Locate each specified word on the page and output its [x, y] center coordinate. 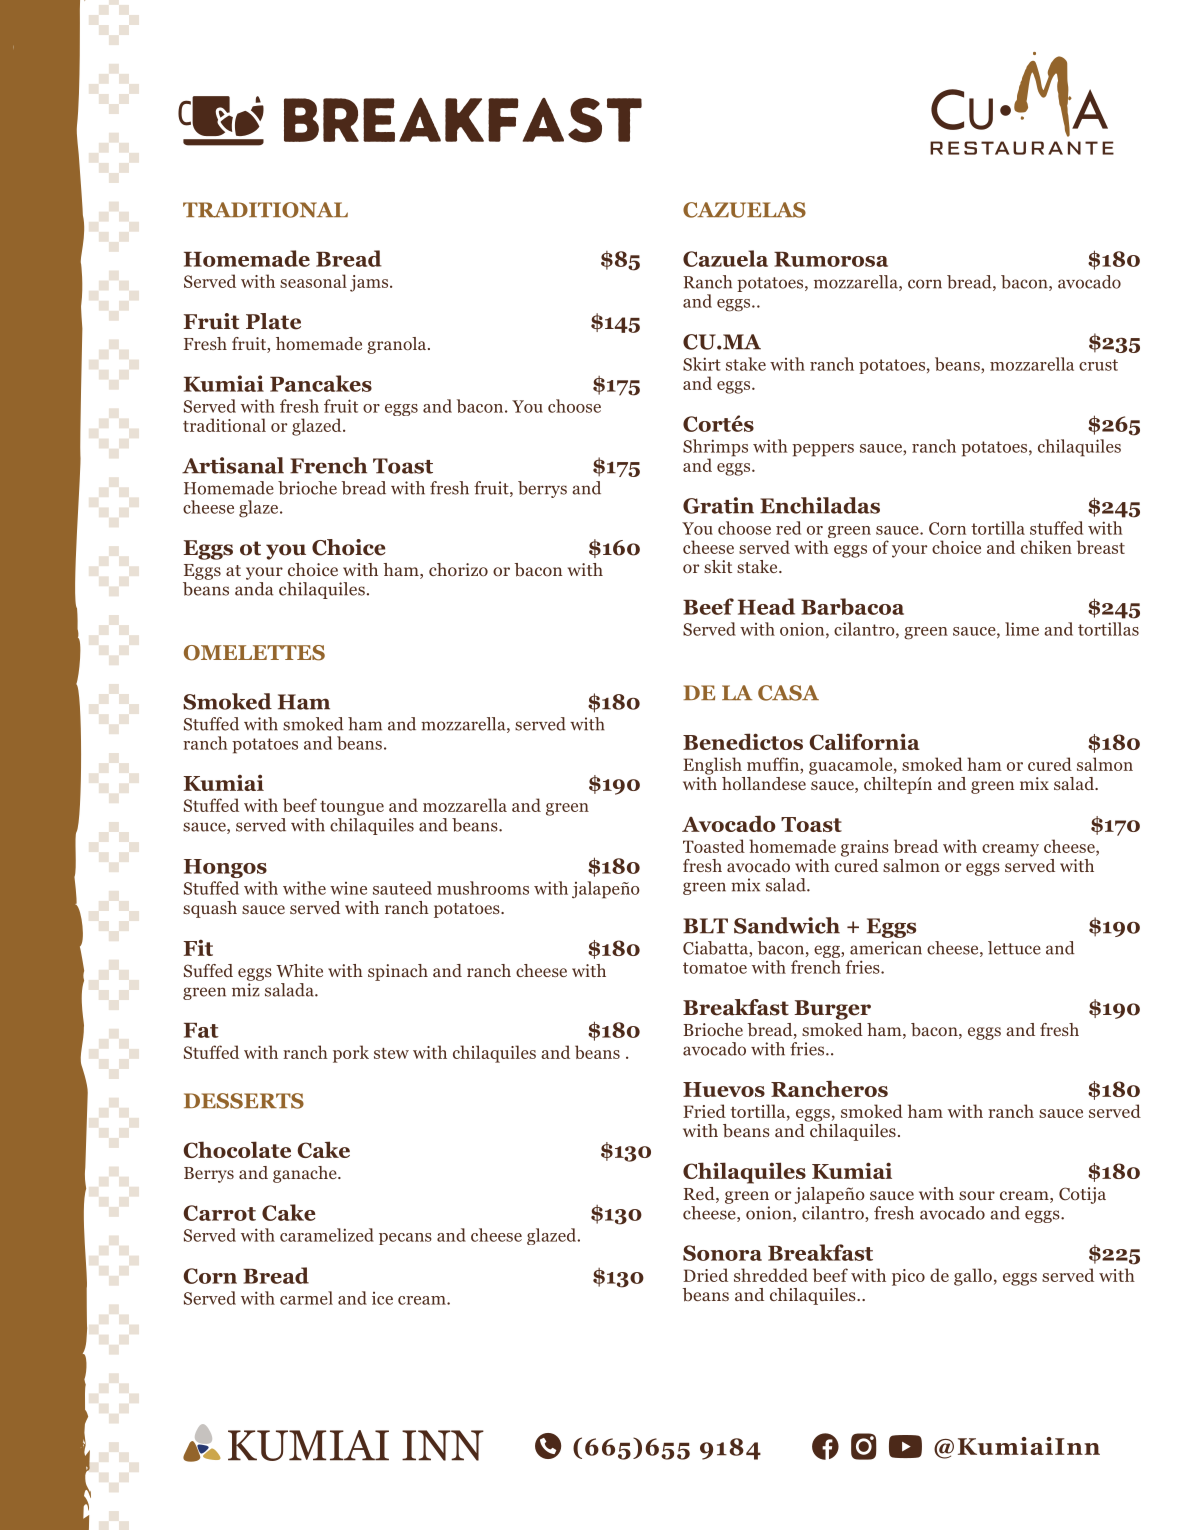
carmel [306, 1298]
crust [1098, 365]
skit [718, 566]
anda [254, 589]
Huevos [724, 1089]
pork [351, 1054]
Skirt [702, 364]
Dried [705, 1275]
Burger [833, 1010]
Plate [273, 321]
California [864, 741]
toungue [352, 808]
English [712, 766]
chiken [1046, 547]
